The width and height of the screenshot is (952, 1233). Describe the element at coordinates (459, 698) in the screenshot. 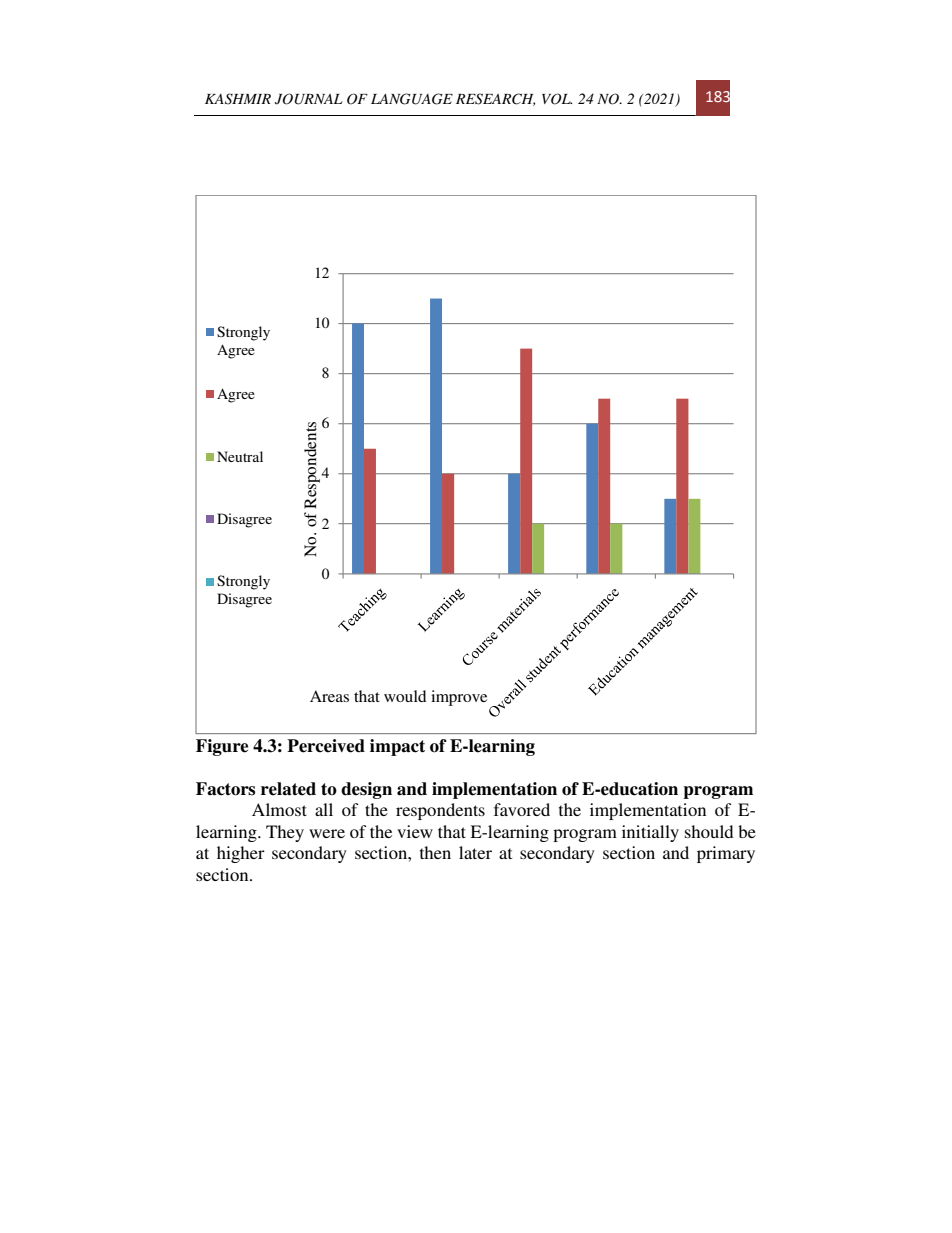

I see `improve` at that location.
